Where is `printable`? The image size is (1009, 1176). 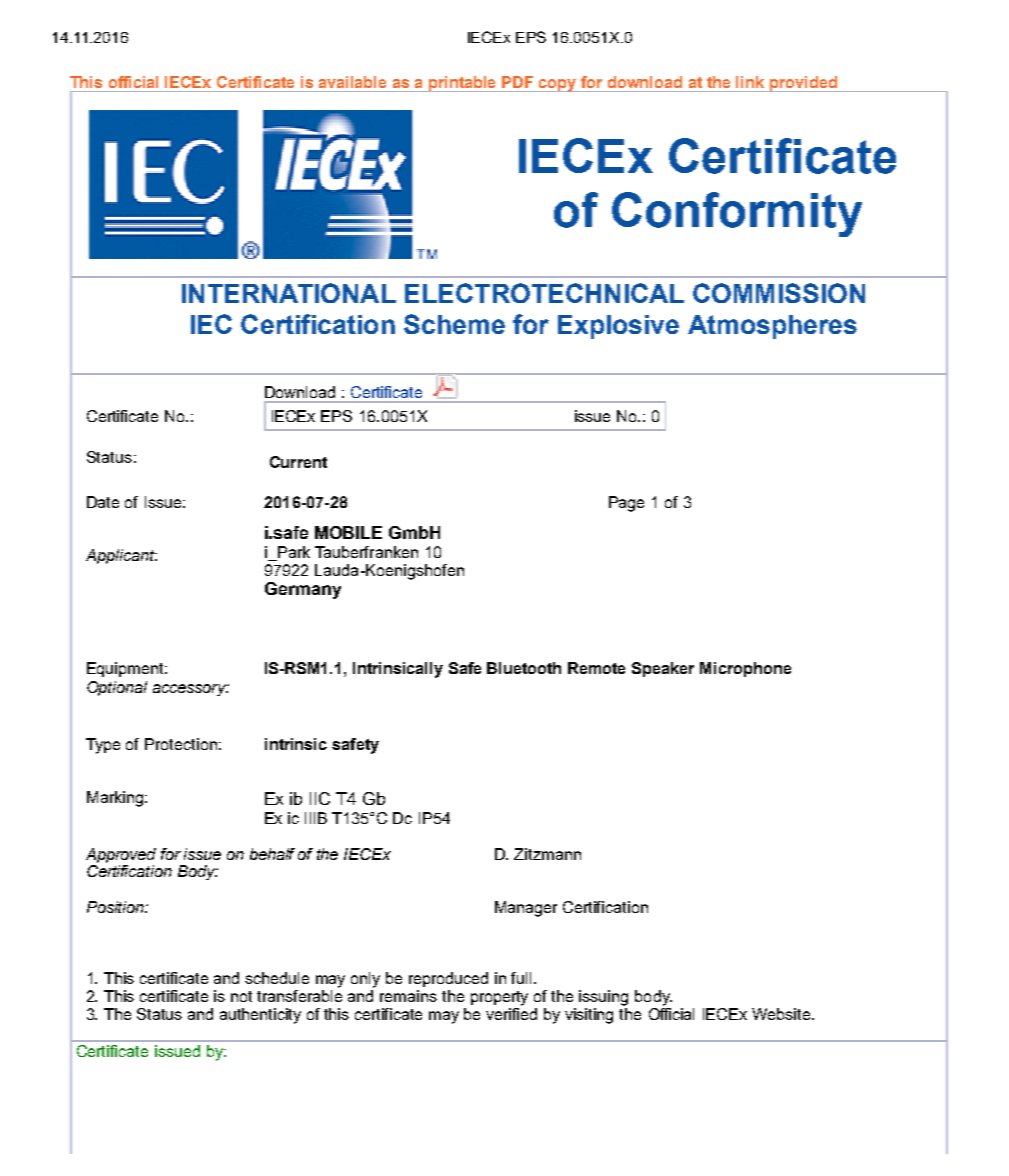 printable is located at coordinates (463, 84).
